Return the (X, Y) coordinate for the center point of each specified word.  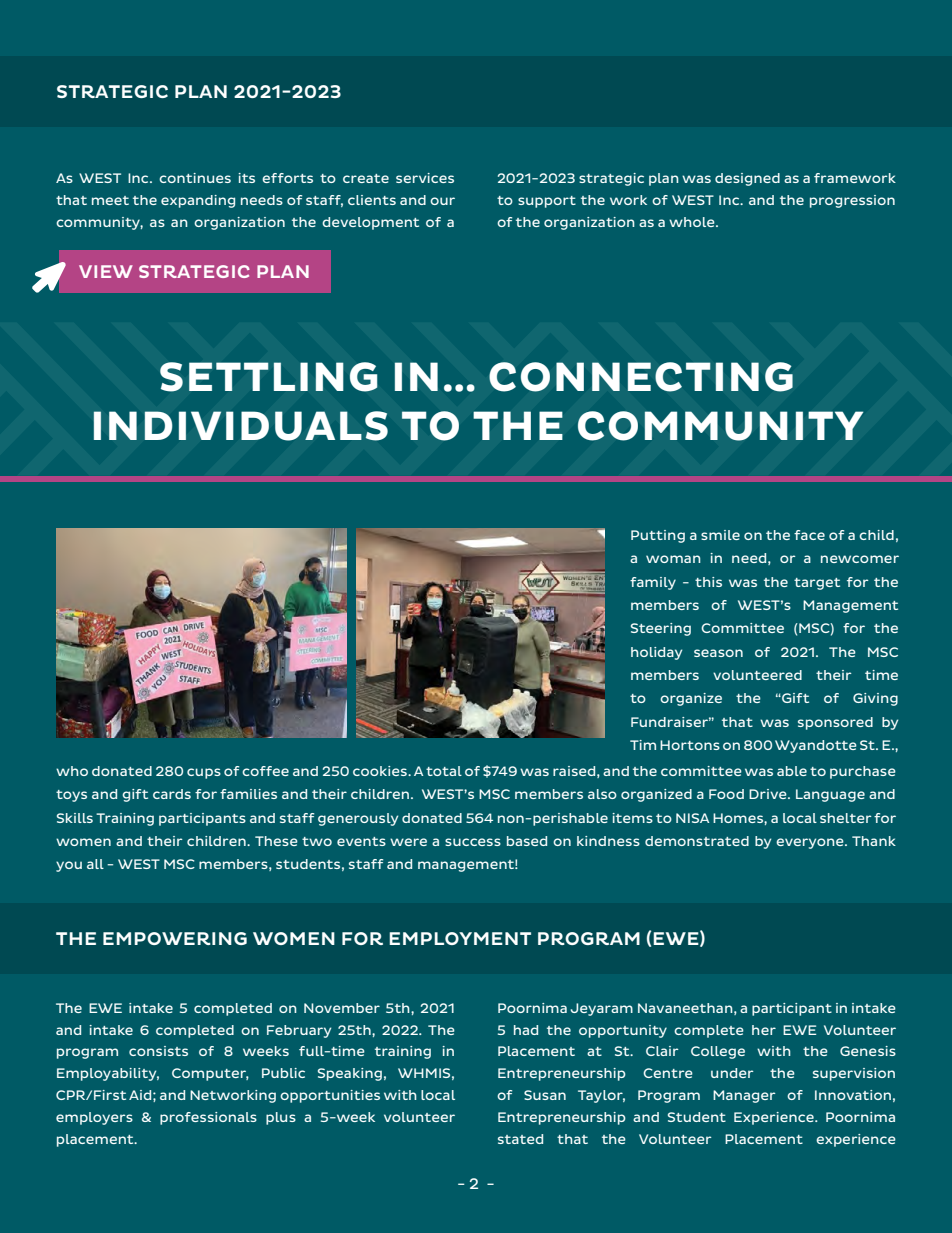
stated (520, 1139)
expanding (198, 201)
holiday (656, 653)
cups (204, 773)
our (442, 201)
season (718, 653)
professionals (208, 1118)
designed (747, 179)
